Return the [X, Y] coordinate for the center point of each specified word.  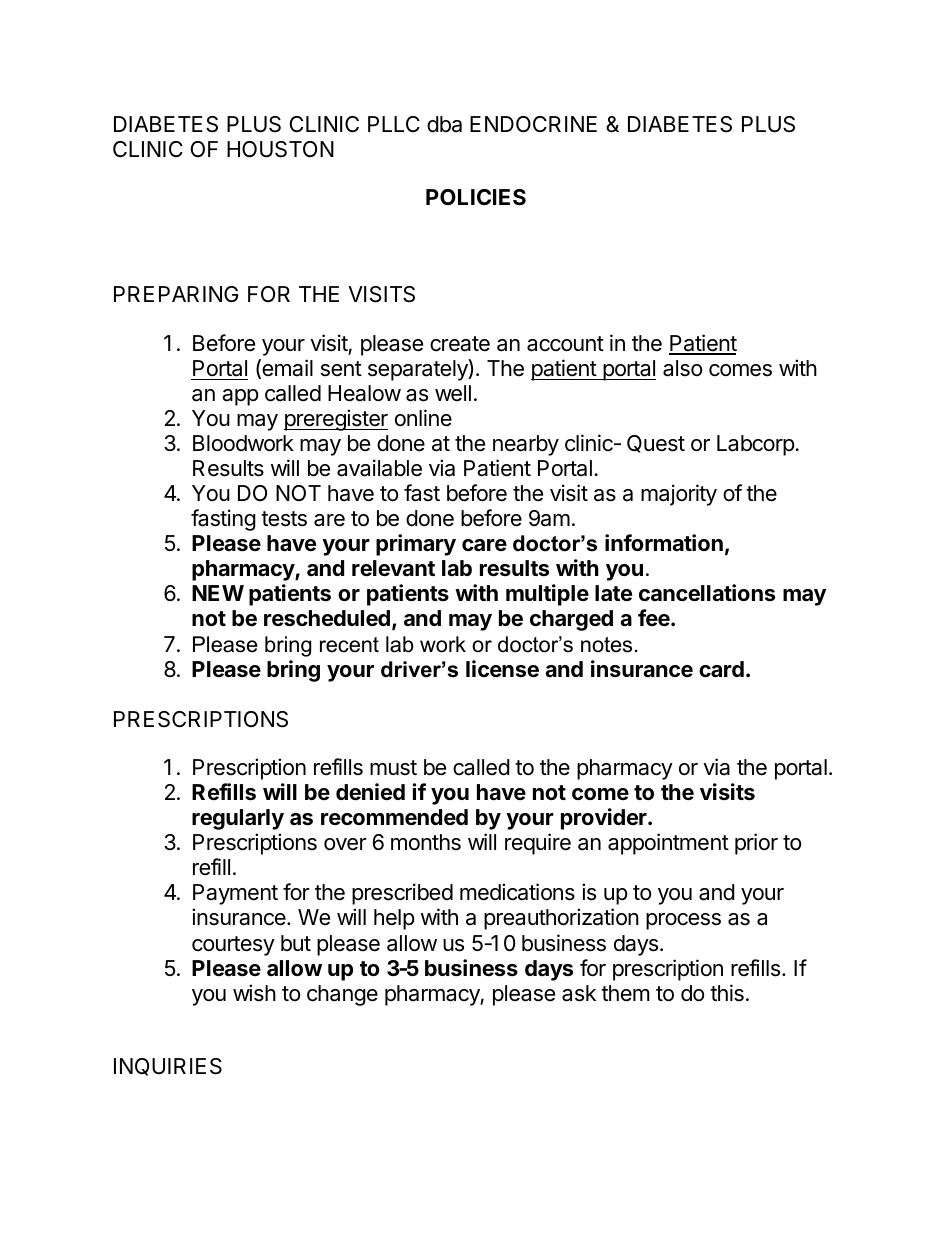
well [453, 393]
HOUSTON [280, 149]
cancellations [707, 593]
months [426, 842]
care [484, 545]
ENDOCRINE [533, 124]
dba [444, 124]
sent [341, 369]
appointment [668, 844]
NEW [218, 593]
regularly [238, 819]
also [682, 368]
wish [254, 993]
